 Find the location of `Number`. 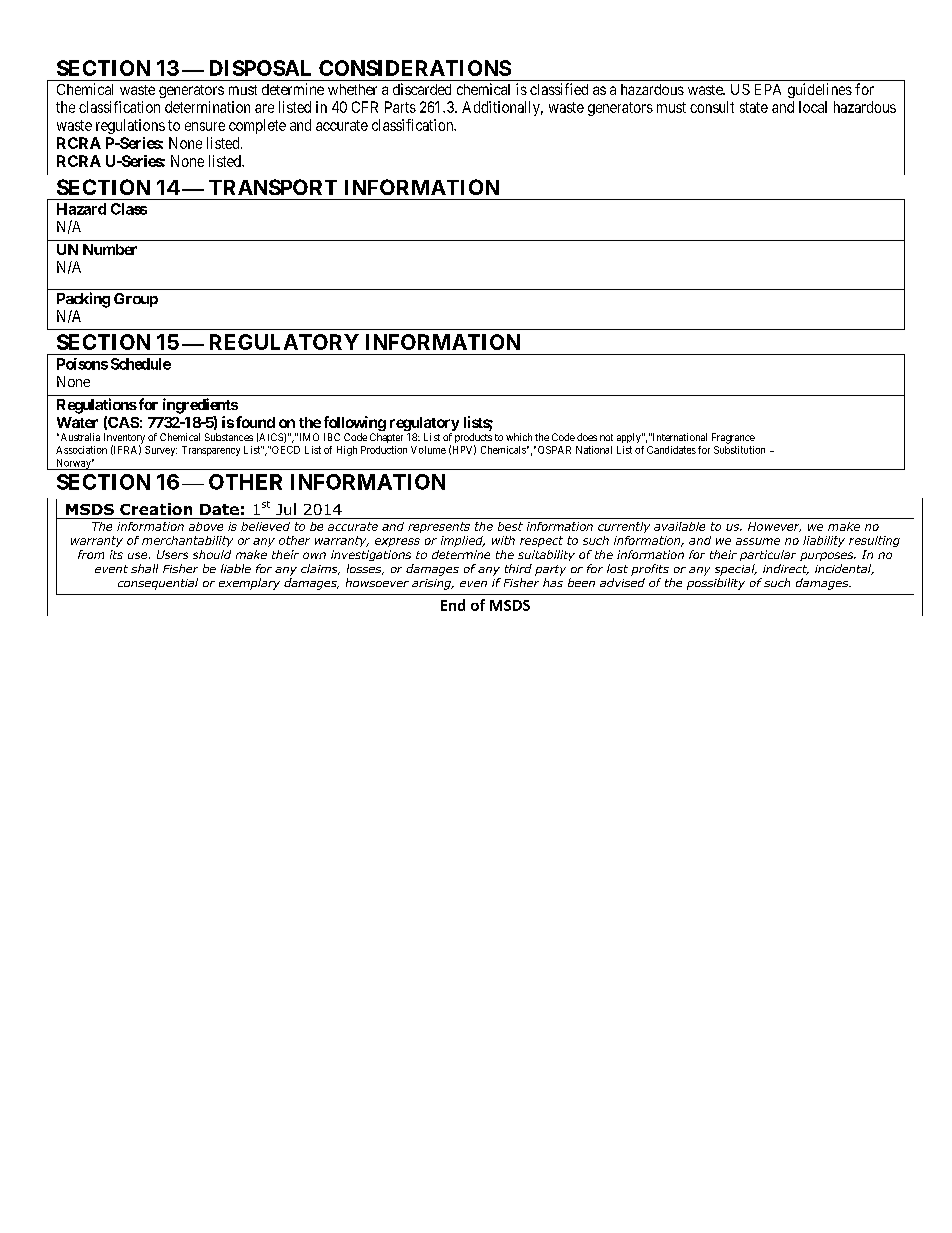

Number is located at coordinates (110, 249).
